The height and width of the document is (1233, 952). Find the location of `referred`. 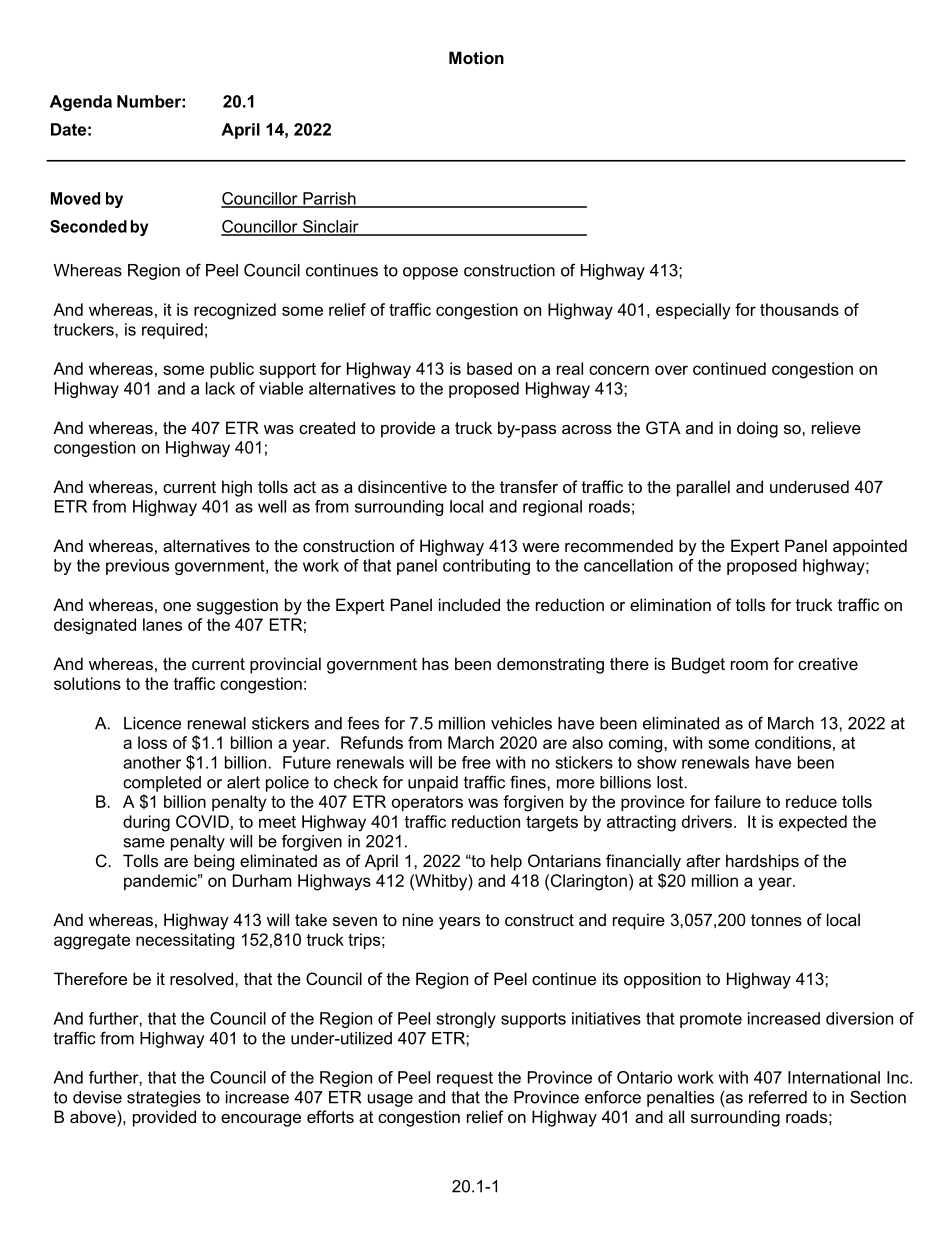

referred is located at coordinates (778, 1097).
